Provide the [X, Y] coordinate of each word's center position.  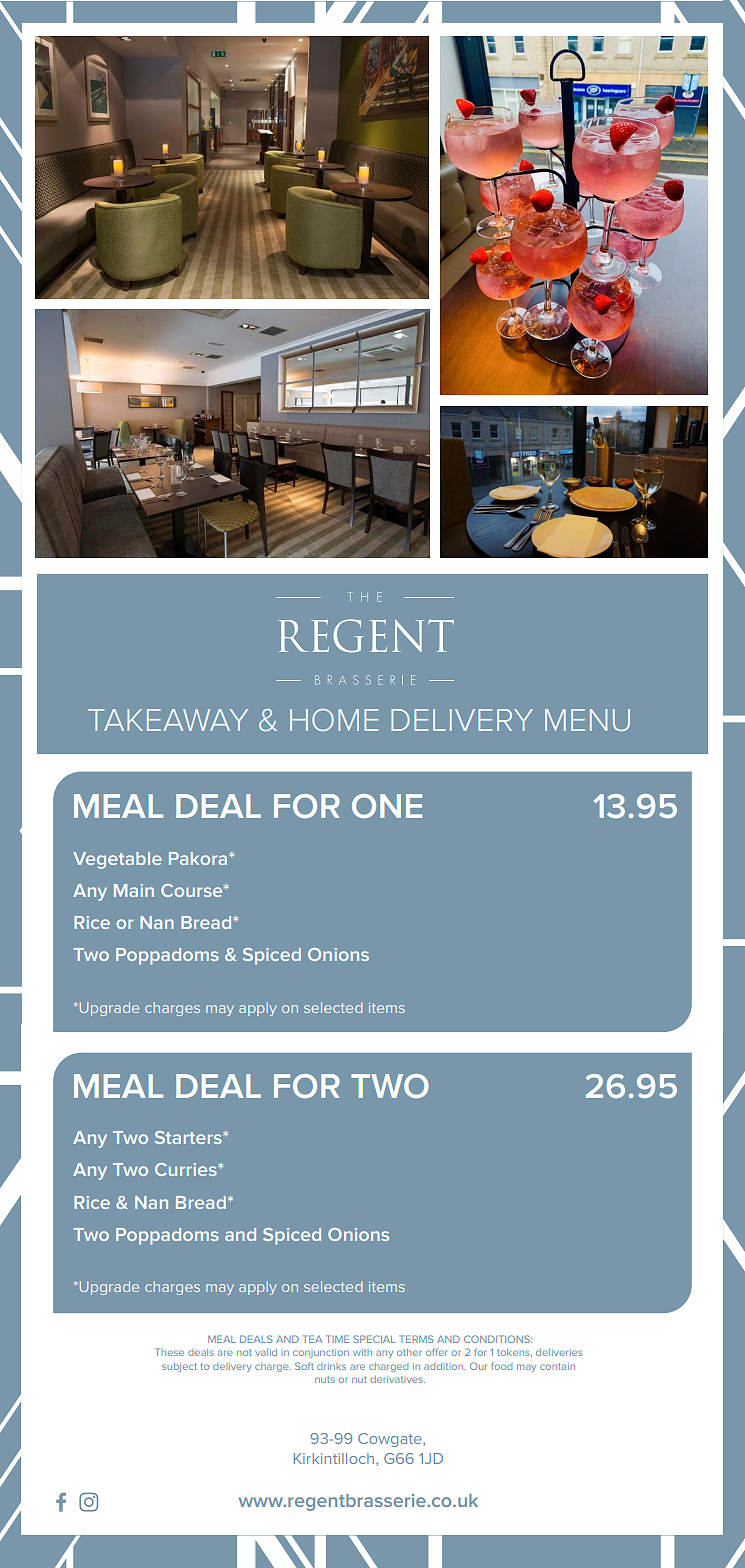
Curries [187, 1169]
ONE [387, 806]
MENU [587, 720]
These [169, 1352]
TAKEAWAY [168, 720]
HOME [334, 720]
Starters [189, 1137]
